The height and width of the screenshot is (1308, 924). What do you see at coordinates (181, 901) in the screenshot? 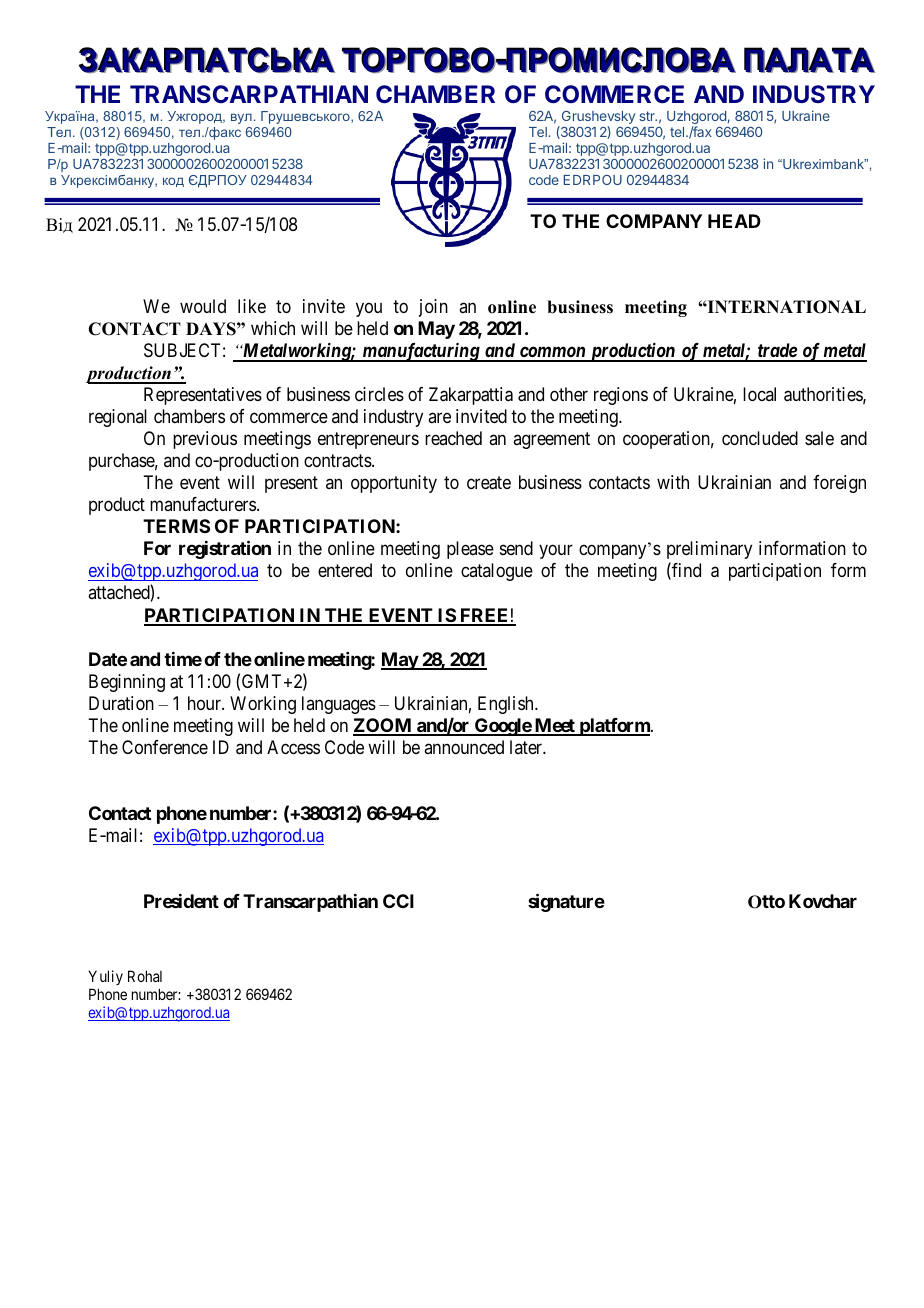
I see `President` at bounding box center [181, 901].
